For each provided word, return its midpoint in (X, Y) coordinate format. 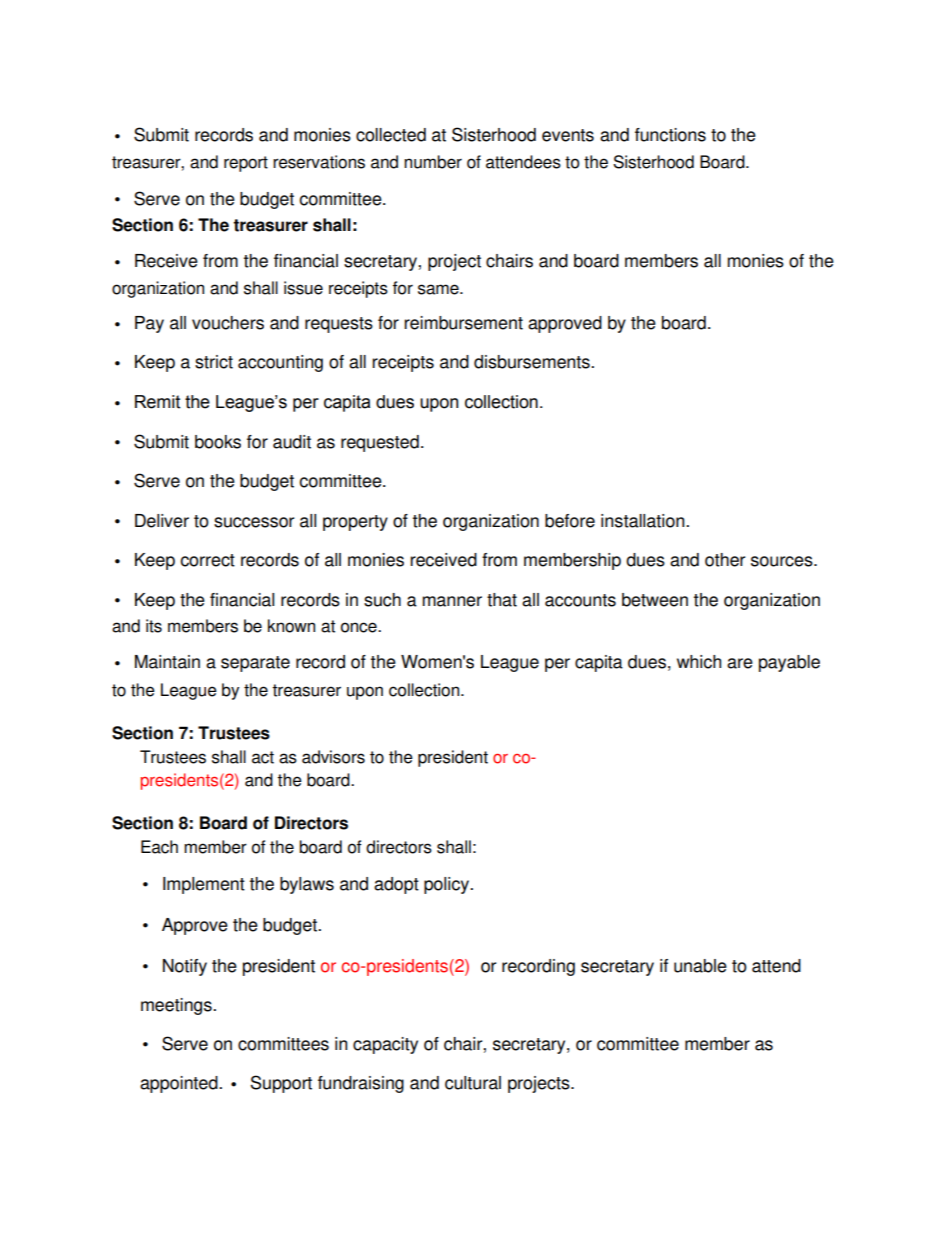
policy (448, 885)
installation (644, 521)
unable (700, 966)
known (291, 626)
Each (159, 847)
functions (670, 135)
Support (281, 1084)
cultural (473, 1083)
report (246, 164)
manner (452, 601)
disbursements (533, 362)
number (433, 162)
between (655, 600)
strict (214, 362)
